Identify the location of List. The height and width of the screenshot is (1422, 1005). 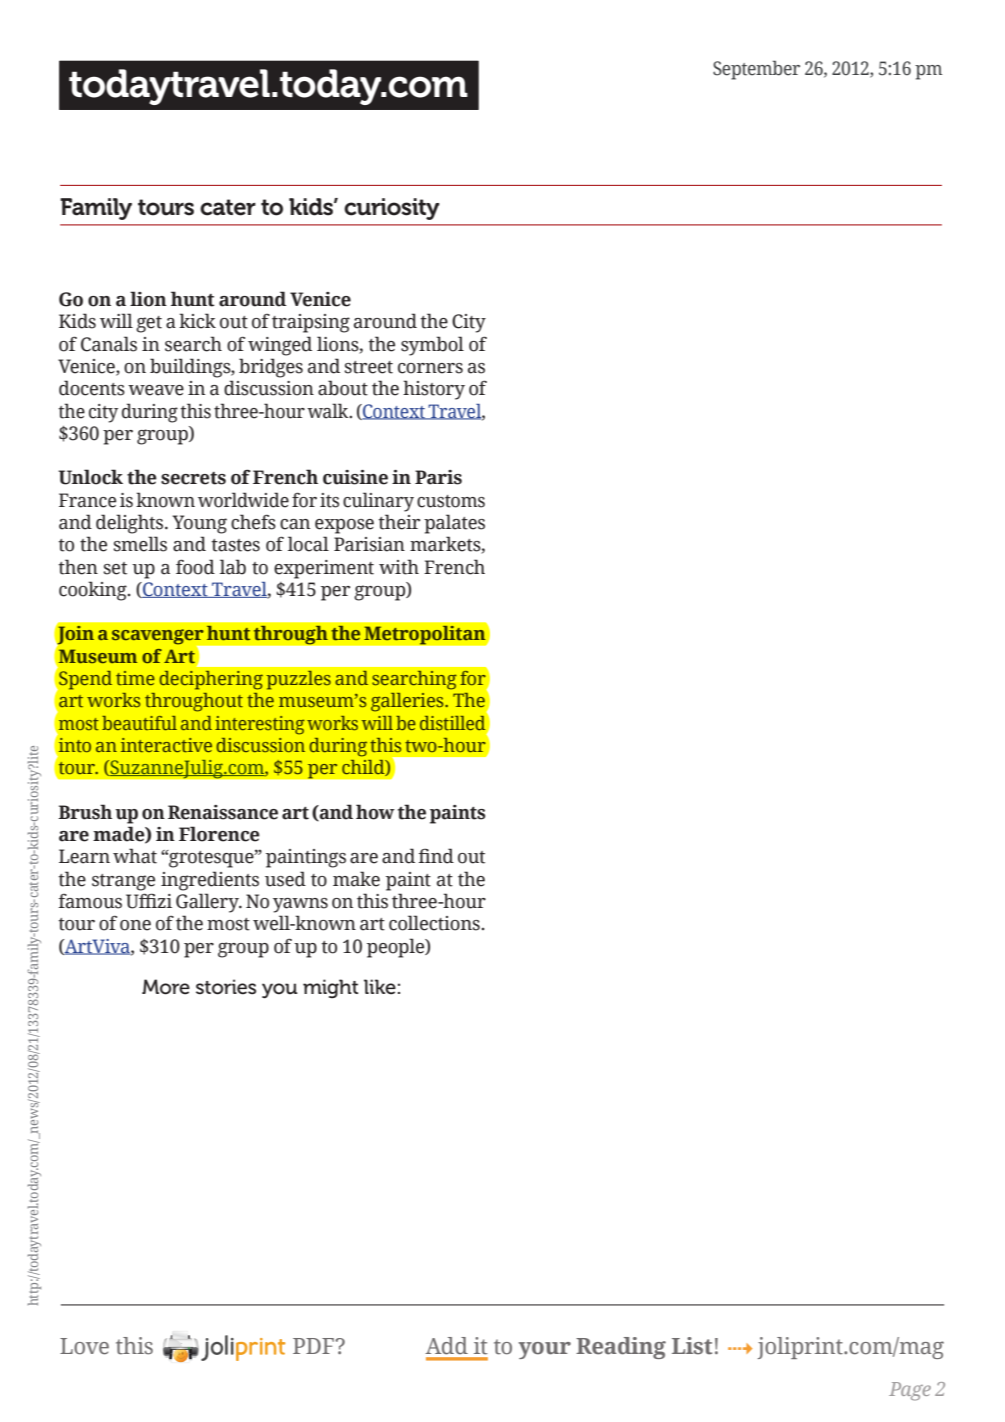
(692, 1346).
